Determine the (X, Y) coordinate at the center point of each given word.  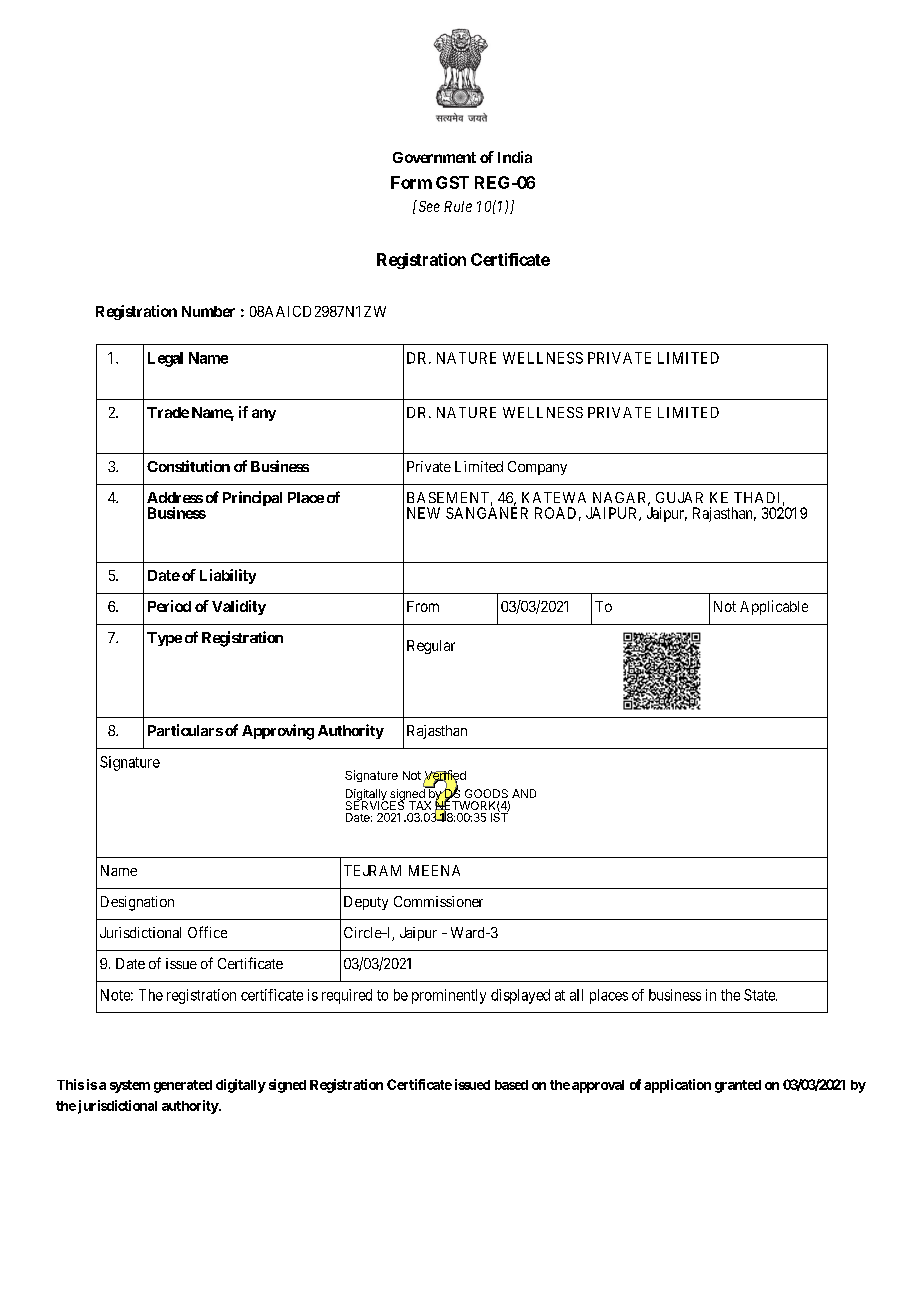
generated (183, 1086)
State (760, 995)
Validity (239, 607)
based (511, 1085)
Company (537, 468)
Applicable (774, 607)
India (515, 157)
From (423, 606)
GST (452, 182)
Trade (168, 412)
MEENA (434, 870)
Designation (137, 903)
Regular (431, 647)
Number (208, 311)
